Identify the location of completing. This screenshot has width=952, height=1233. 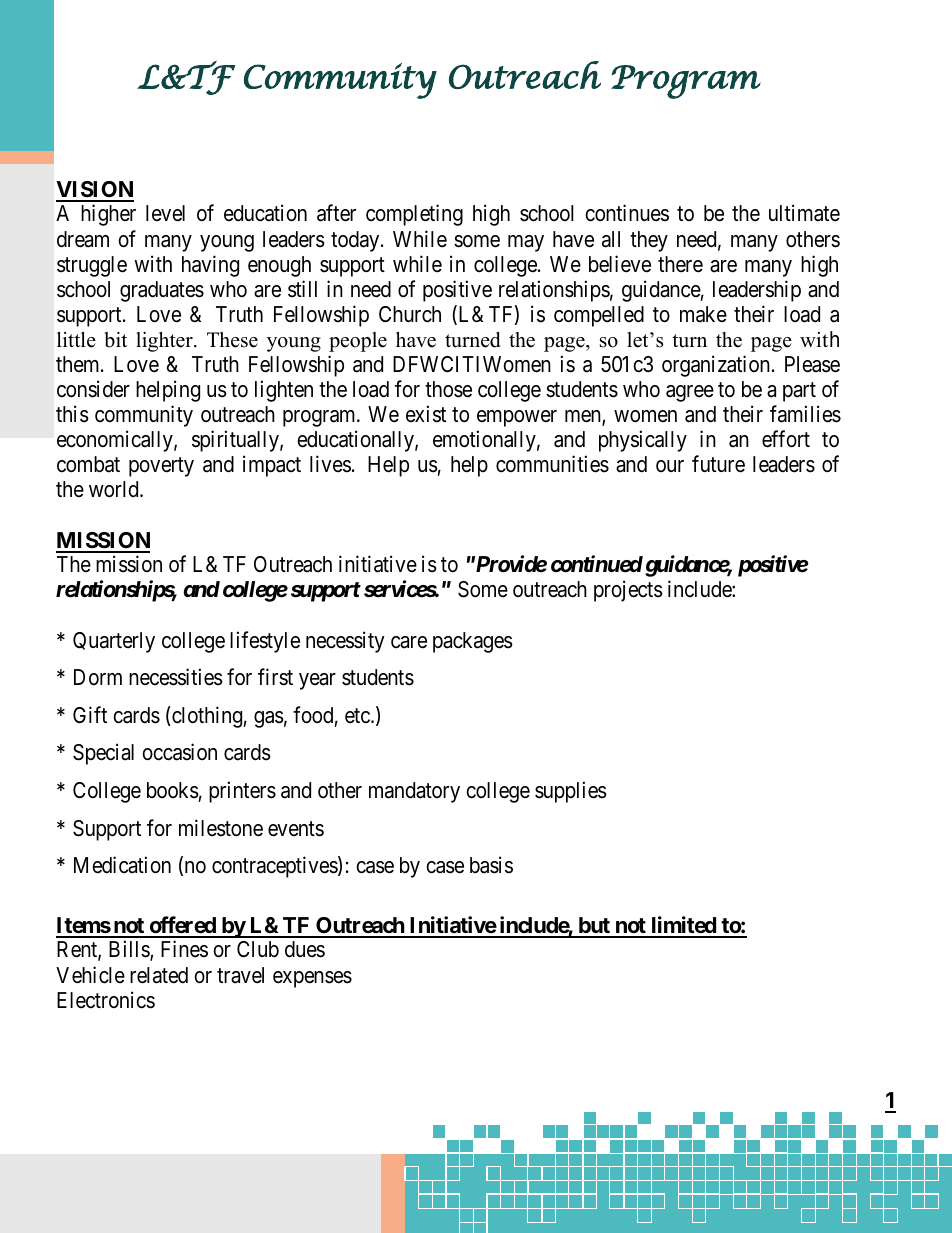
(414, 215).
